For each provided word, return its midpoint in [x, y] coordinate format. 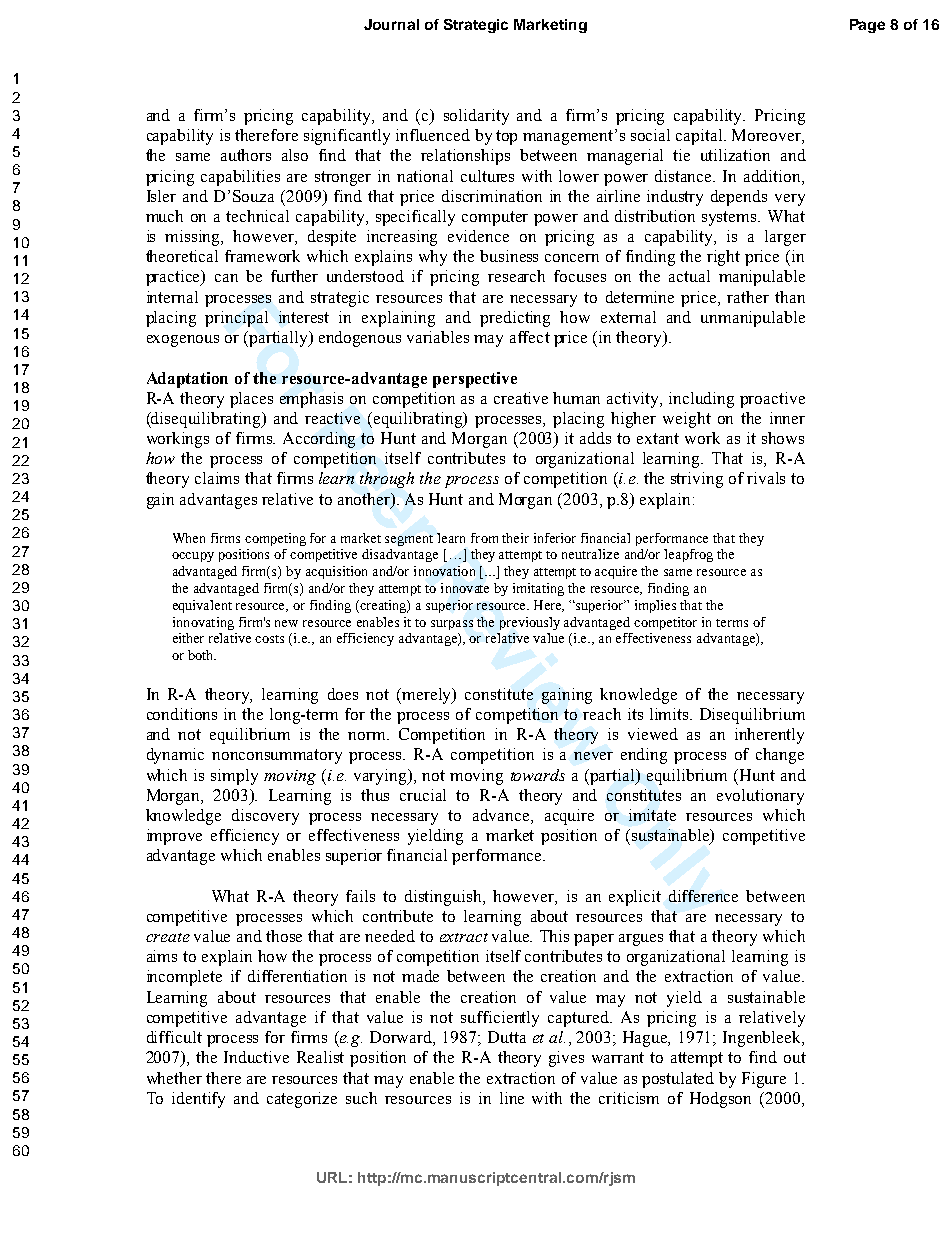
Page [867, 26]
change [780, 756]
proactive [772, 400]
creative [521, 398]
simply [234, 777]
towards [538, 775]
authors [246, 155]
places [251, 400]
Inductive [256, 1057]
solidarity [476, 117]
